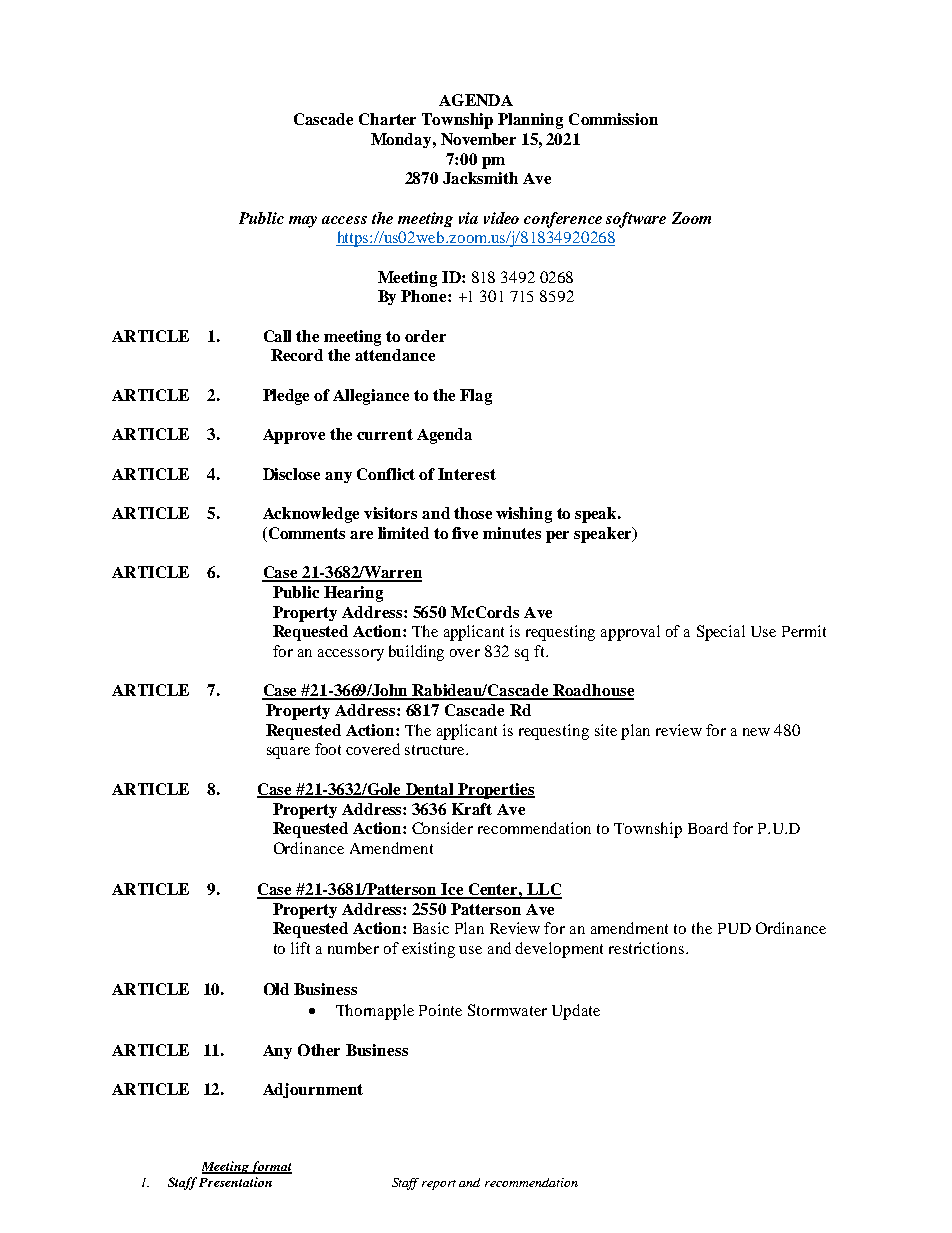 This screenshot has width=952, height=1233. Describe the element at coordinates (291, 474) in the screenshot. I see `Disclose` at that location.
